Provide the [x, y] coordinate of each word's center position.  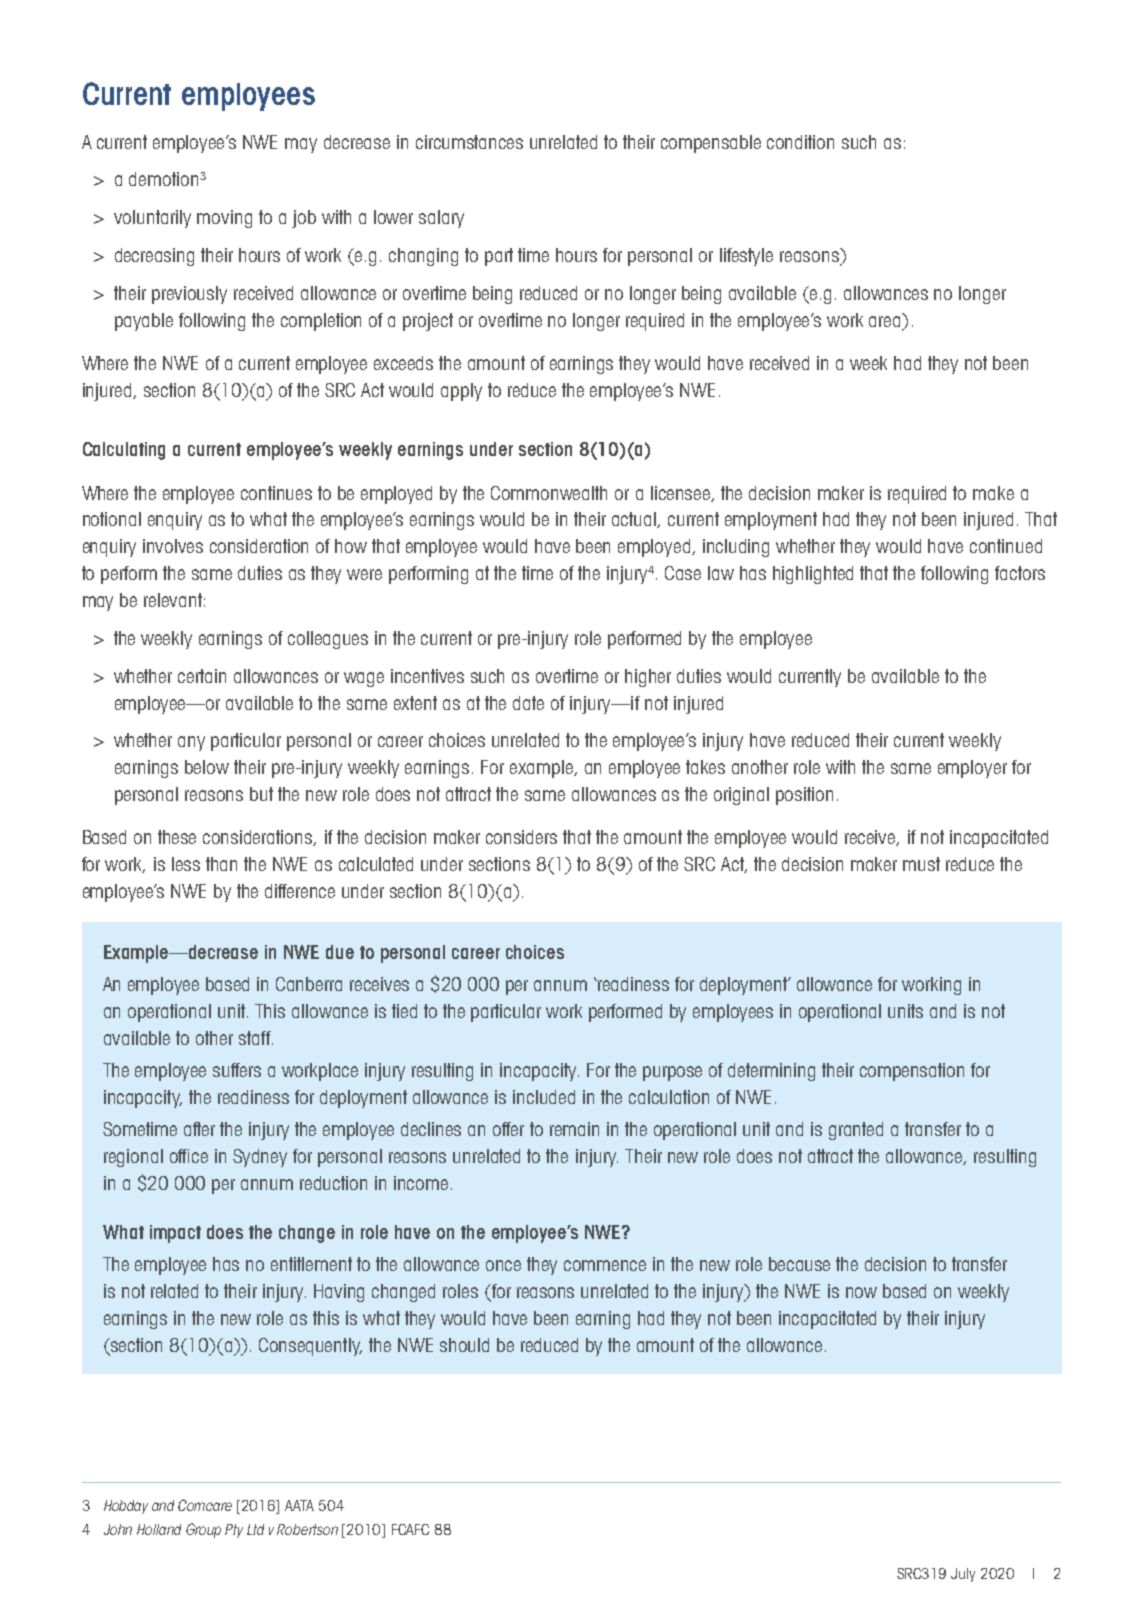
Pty [234, 1531]
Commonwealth [549, 493]
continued [1006, 546]
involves [173, 546]
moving [224, 219]
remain [574, 1129]
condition [800, 142]
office [189, 1156]
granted [856, 1131]
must [921, 864]
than [221, 864]
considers [521, 837]
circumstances [469, 142]
